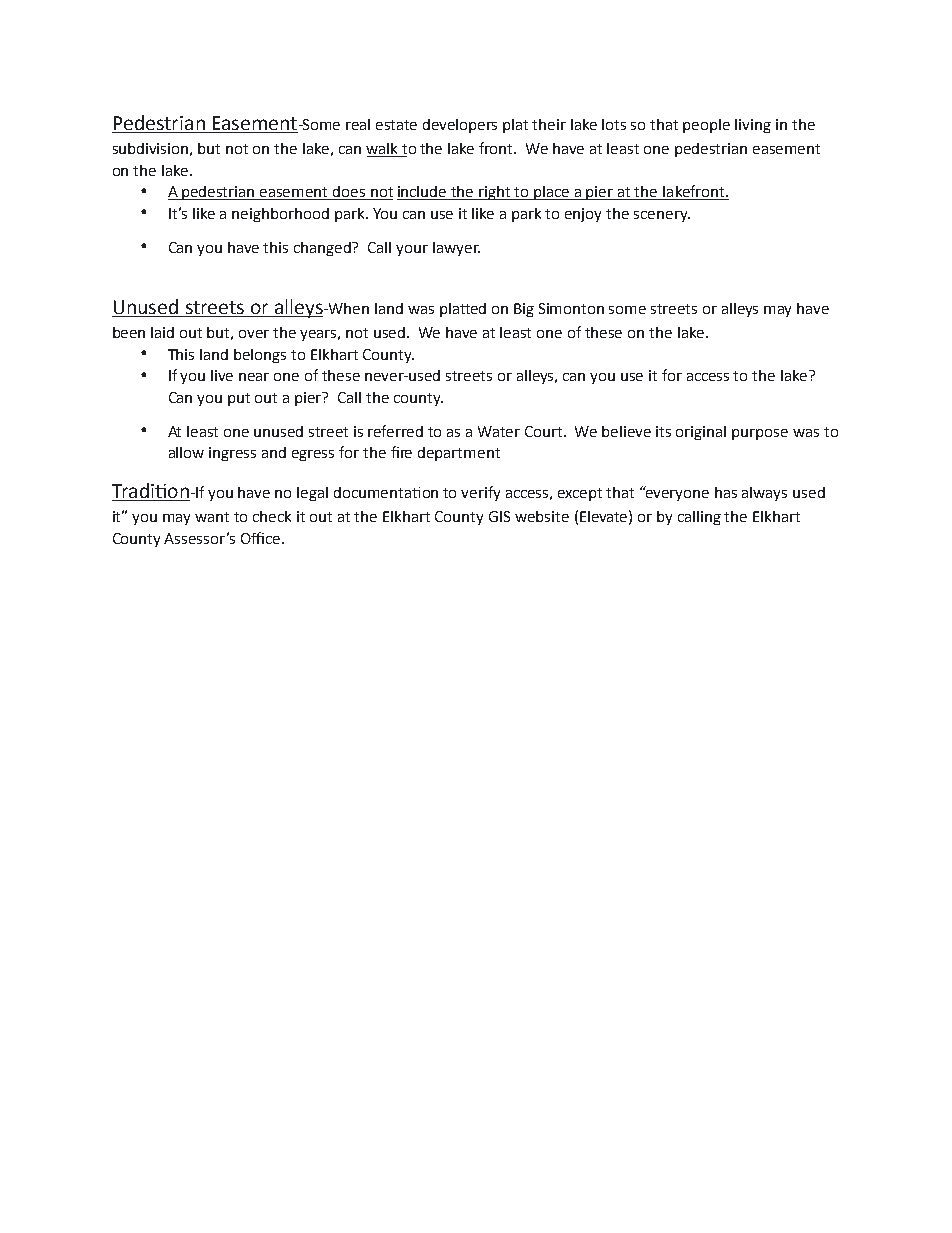 The height and width of the screenshot is (1233, 952). Describe the element at coordinates (460, 126) in the screenshot. I see `developers` at that location.
